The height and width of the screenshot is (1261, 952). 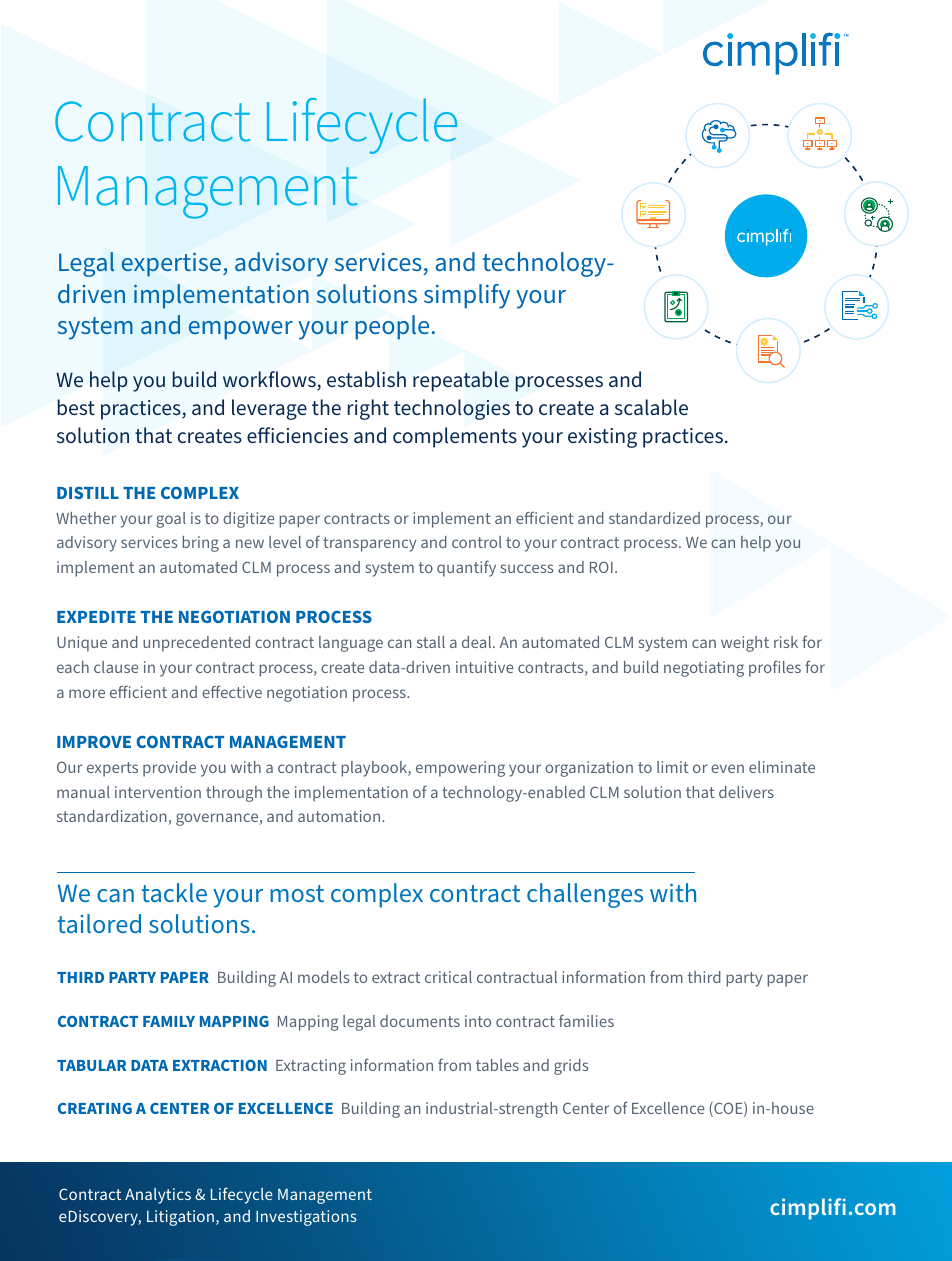 What do you see at coordinates (196, 644) in the screenshot?
I see `unprecedented` at bounding box center [196, 644].
